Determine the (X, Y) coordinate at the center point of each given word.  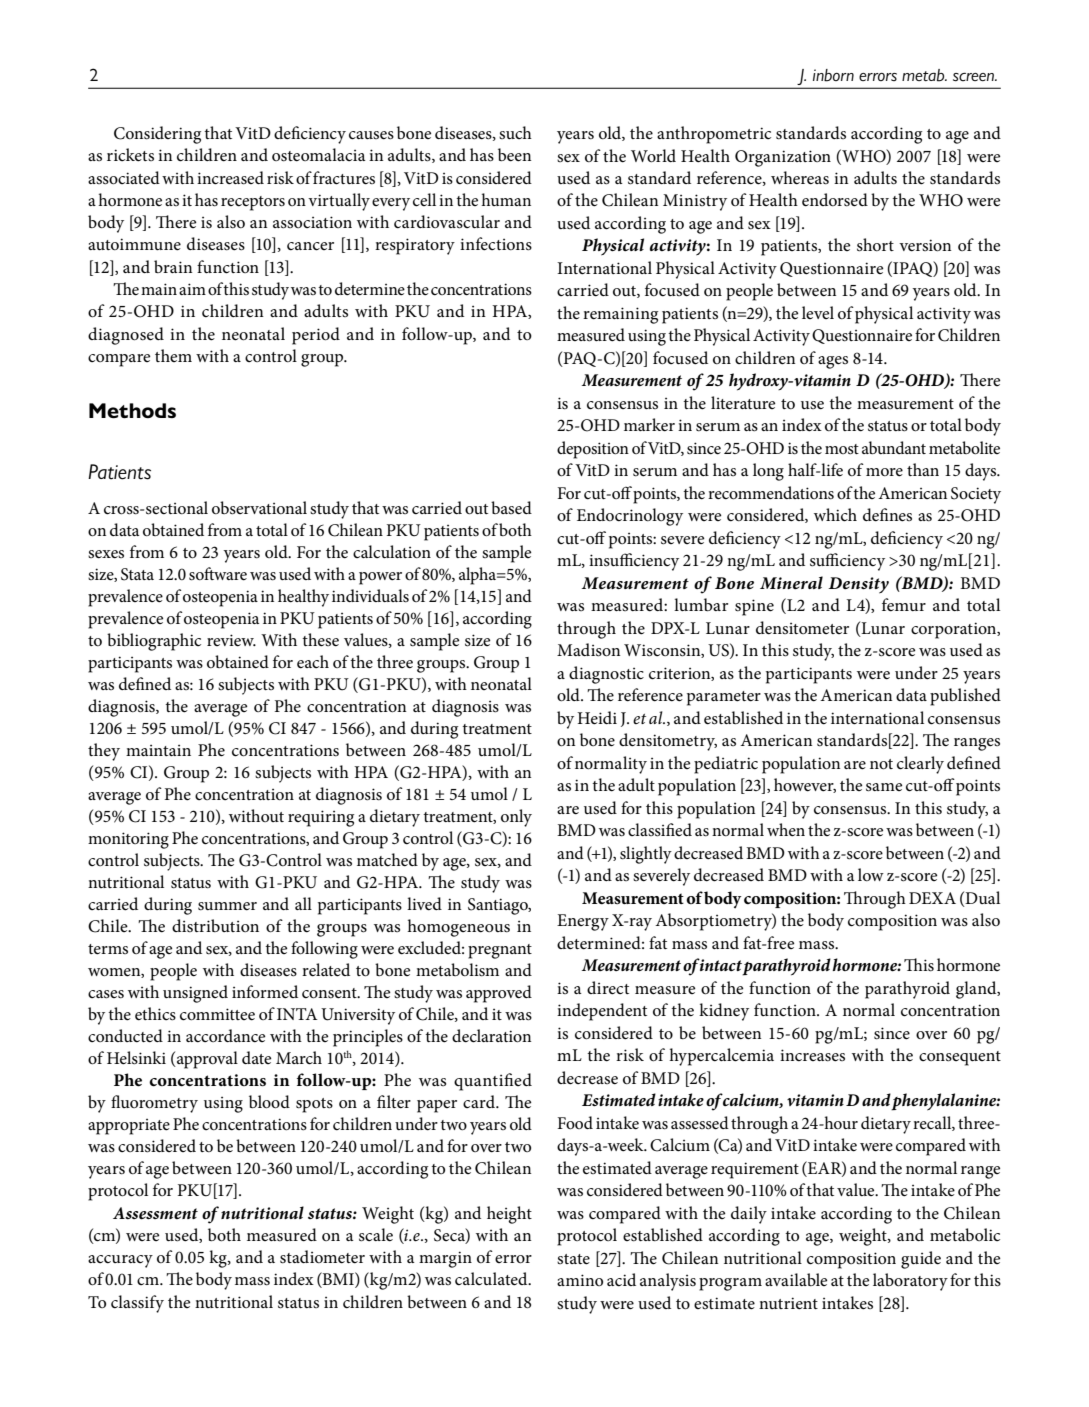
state (573, 1259)
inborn (833, 75)
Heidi (597, 718)
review (231, 640)
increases (812, 1055)
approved (499, 994)
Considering (157, 135)
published (965, 697)
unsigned (195, 994)
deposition (593, 450)
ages (833, 362)
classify (137, 1304)
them (173, 355)
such (515, 132)
